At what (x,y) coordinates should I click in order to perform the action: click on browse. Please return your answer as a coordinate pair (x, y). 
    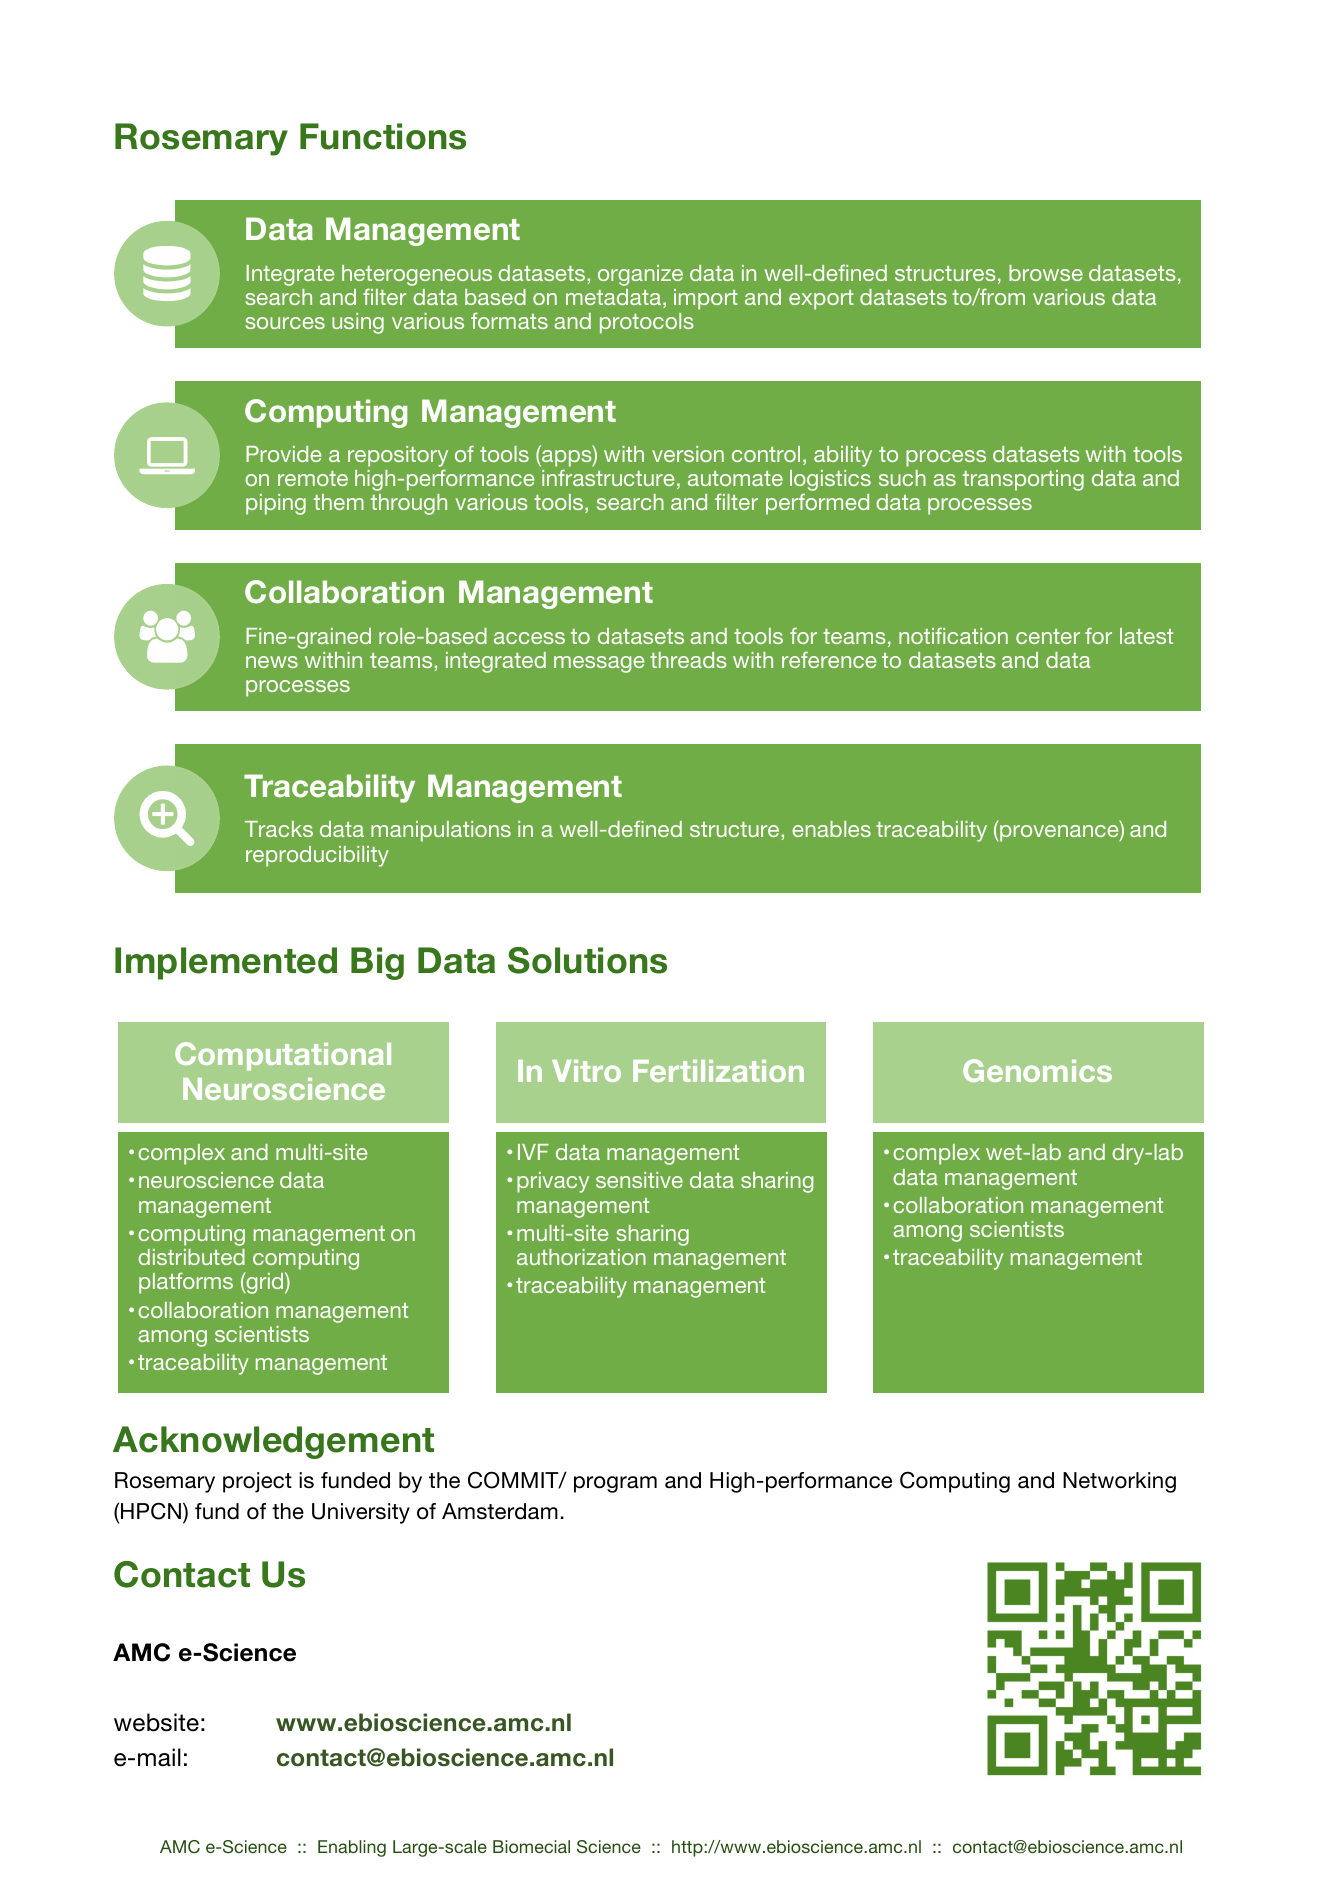
    Looking at the image, I should click on (1046, 273).
